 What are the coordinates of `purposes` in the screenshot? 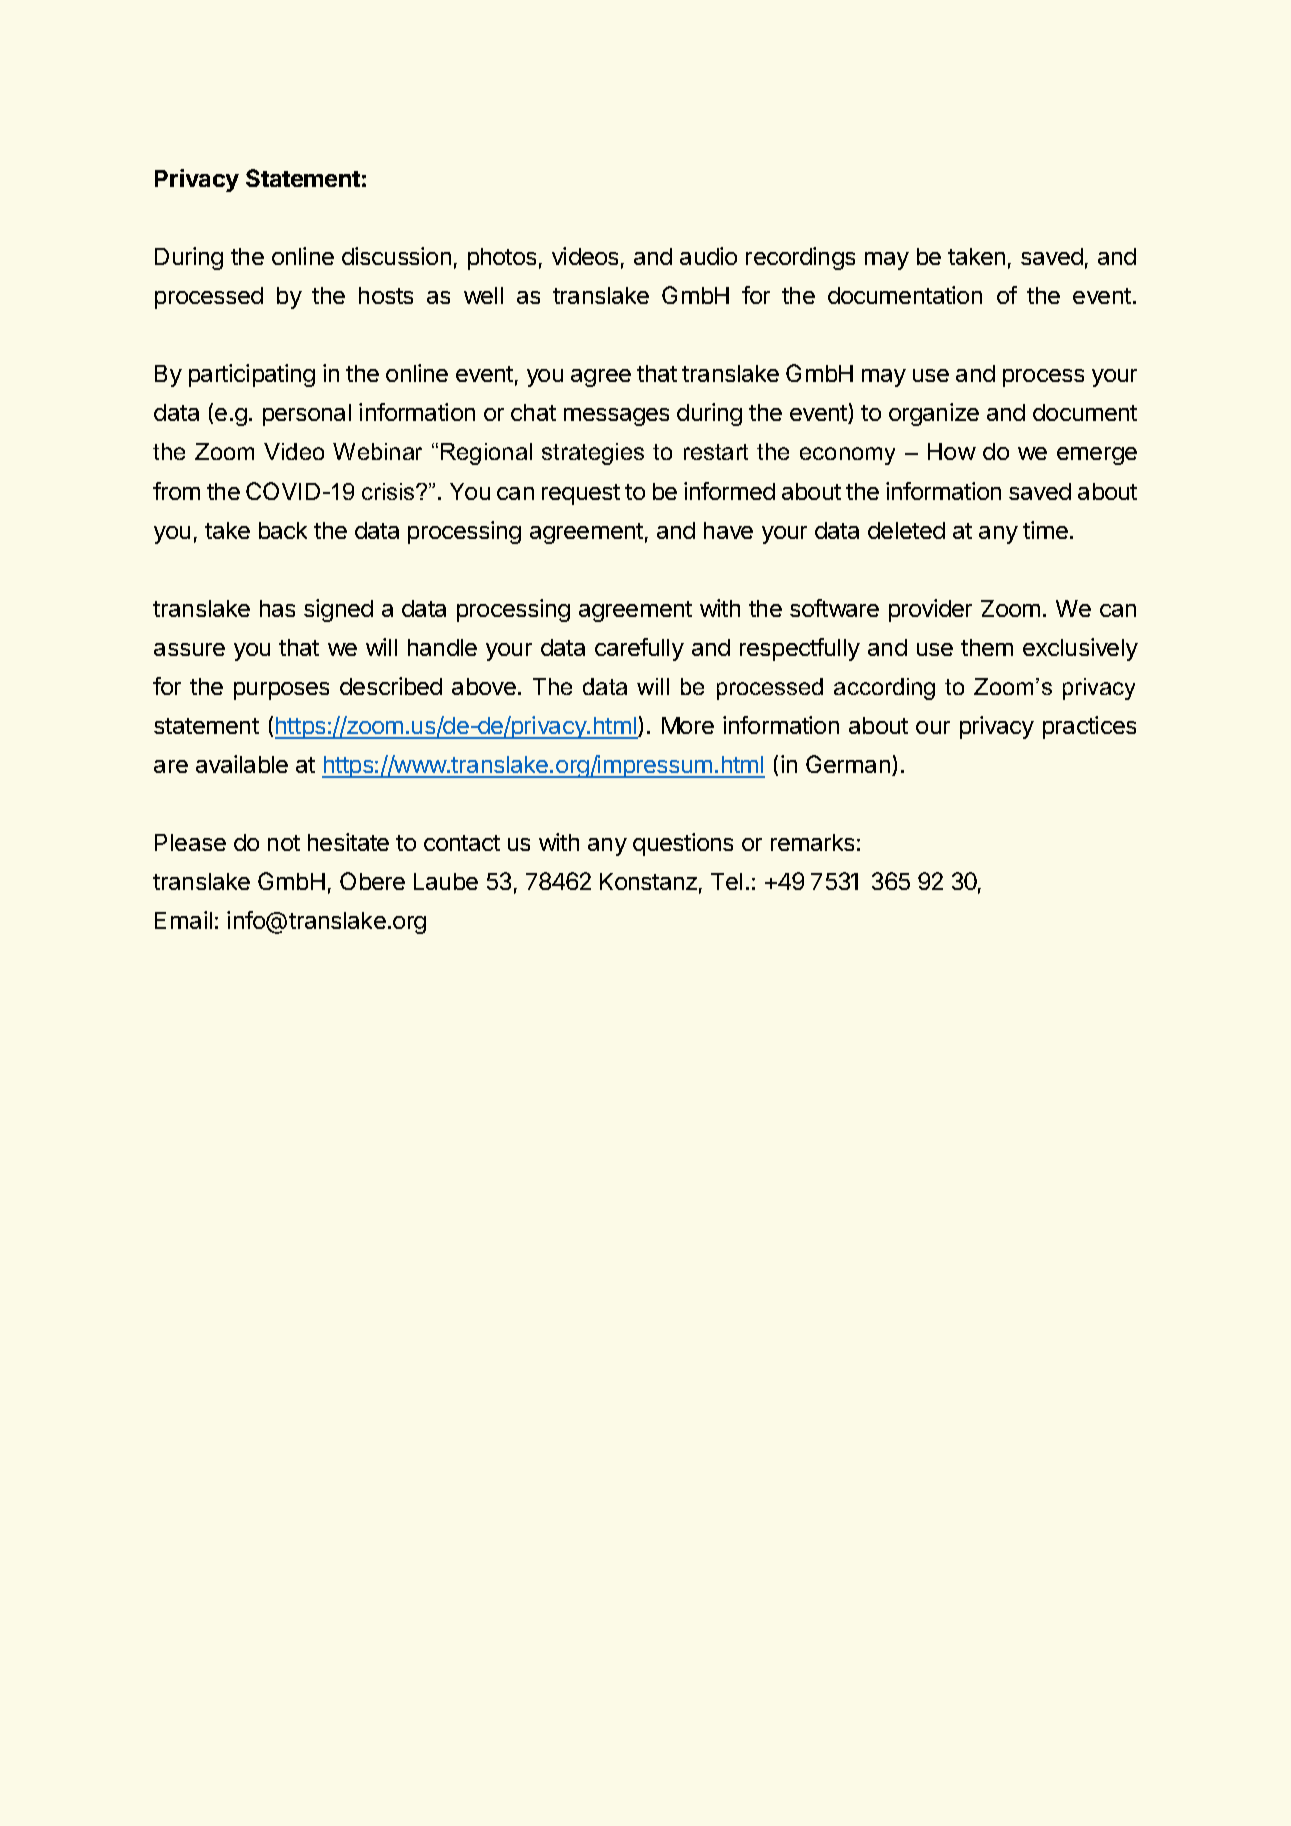 It's located at (281, 691).
